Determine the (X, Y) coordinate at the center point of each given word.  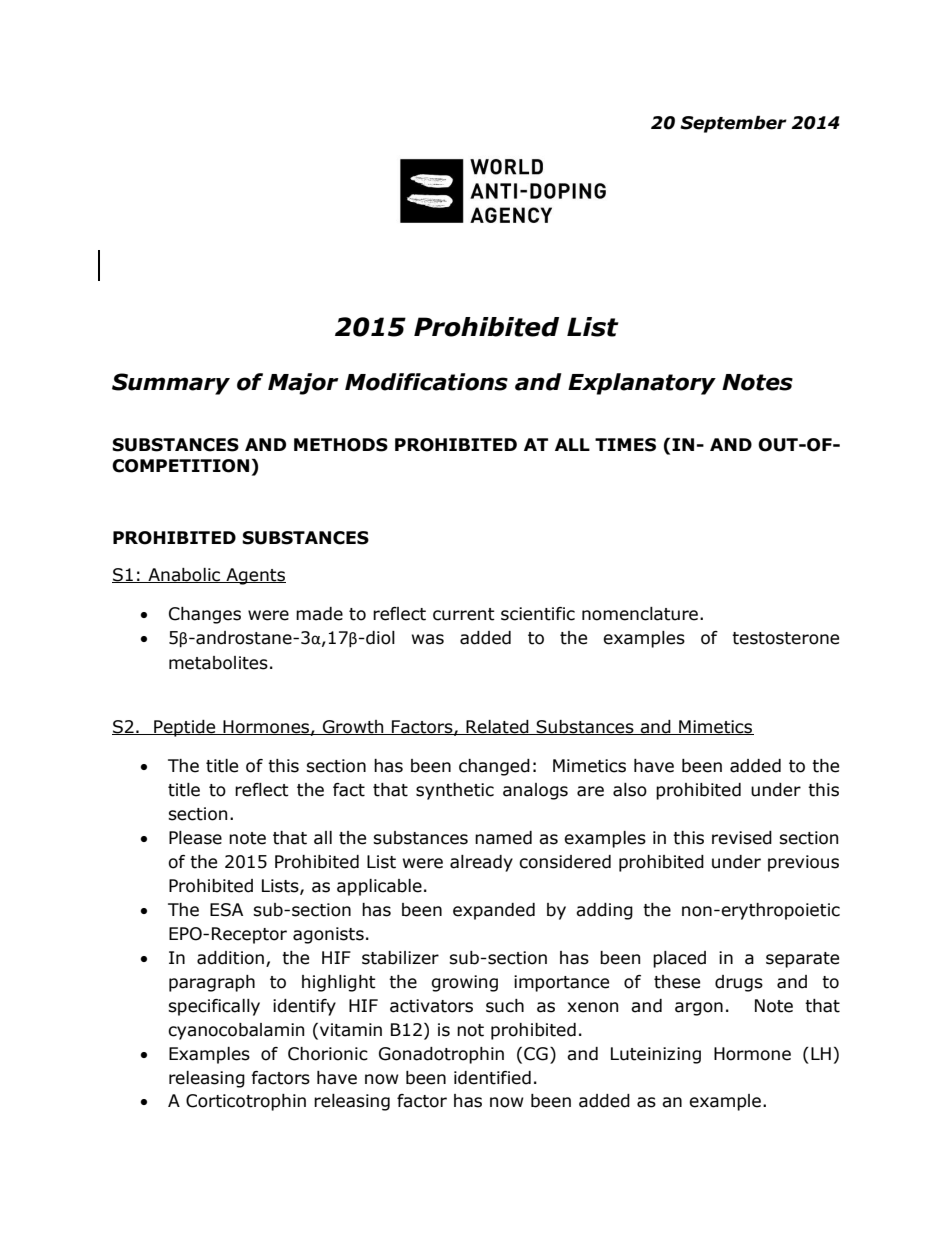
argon (699, 1009)
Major (303, 384)
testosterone (785, 638)
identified (492, 1078)
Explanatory (642, 384)
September (733, 124)
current (464, 614)
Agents (255, 576)
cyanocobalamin (236, 1031)
